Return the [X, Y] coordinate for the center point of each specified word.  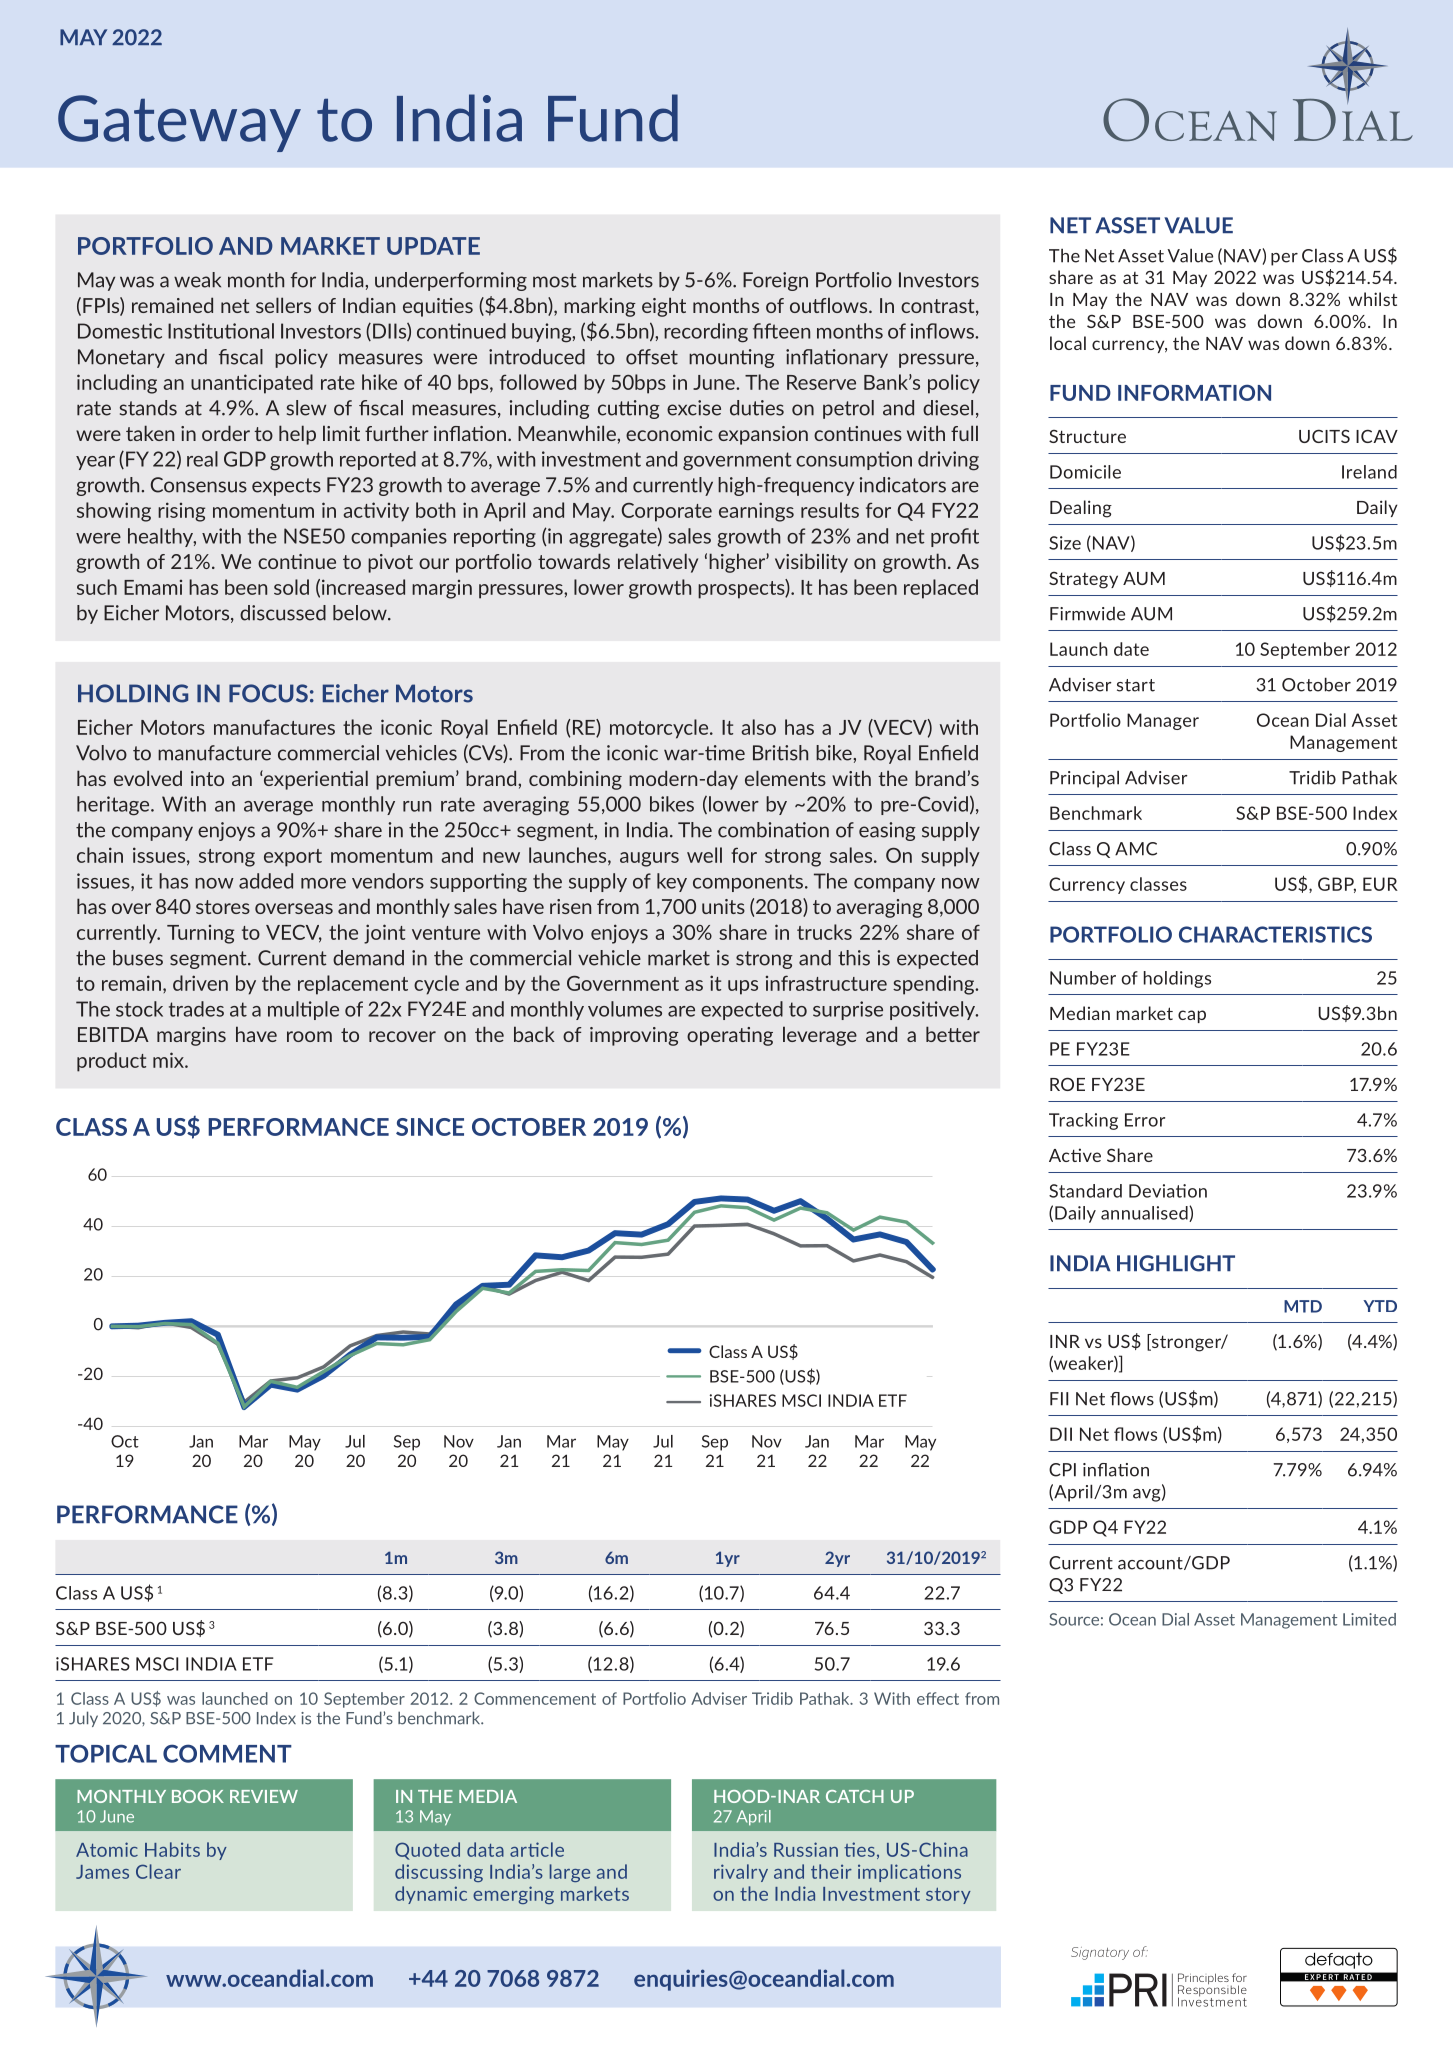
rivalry [741, 1873]
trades [196, 1009]
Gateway [179, 123]
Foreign [775, 281]
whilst [1373, 299]
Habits [172, 1849]
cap [1192, 1016]
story [948, 1896]
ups [743, 987]
